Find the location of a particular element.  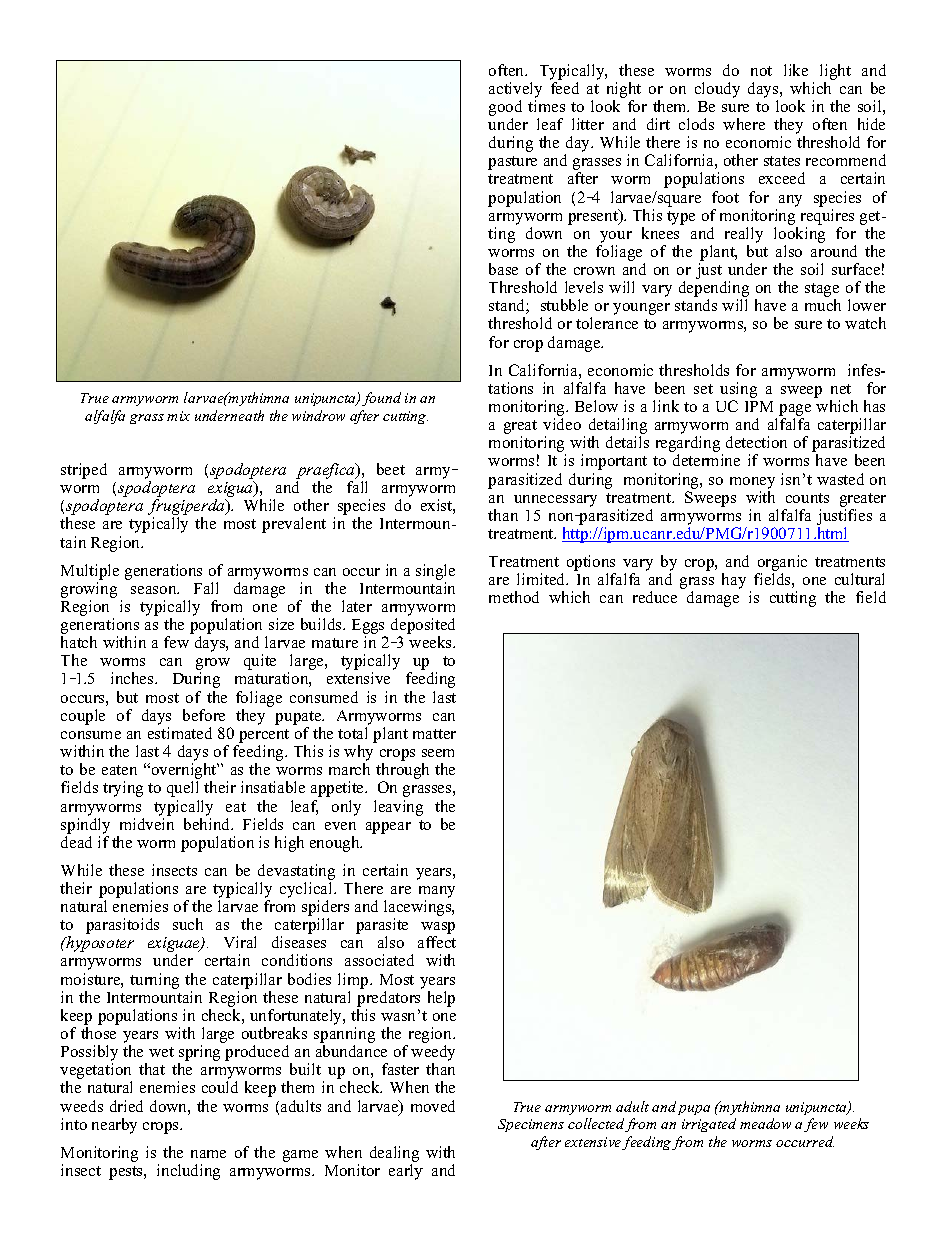

good is located at coordinates (505, 108).
